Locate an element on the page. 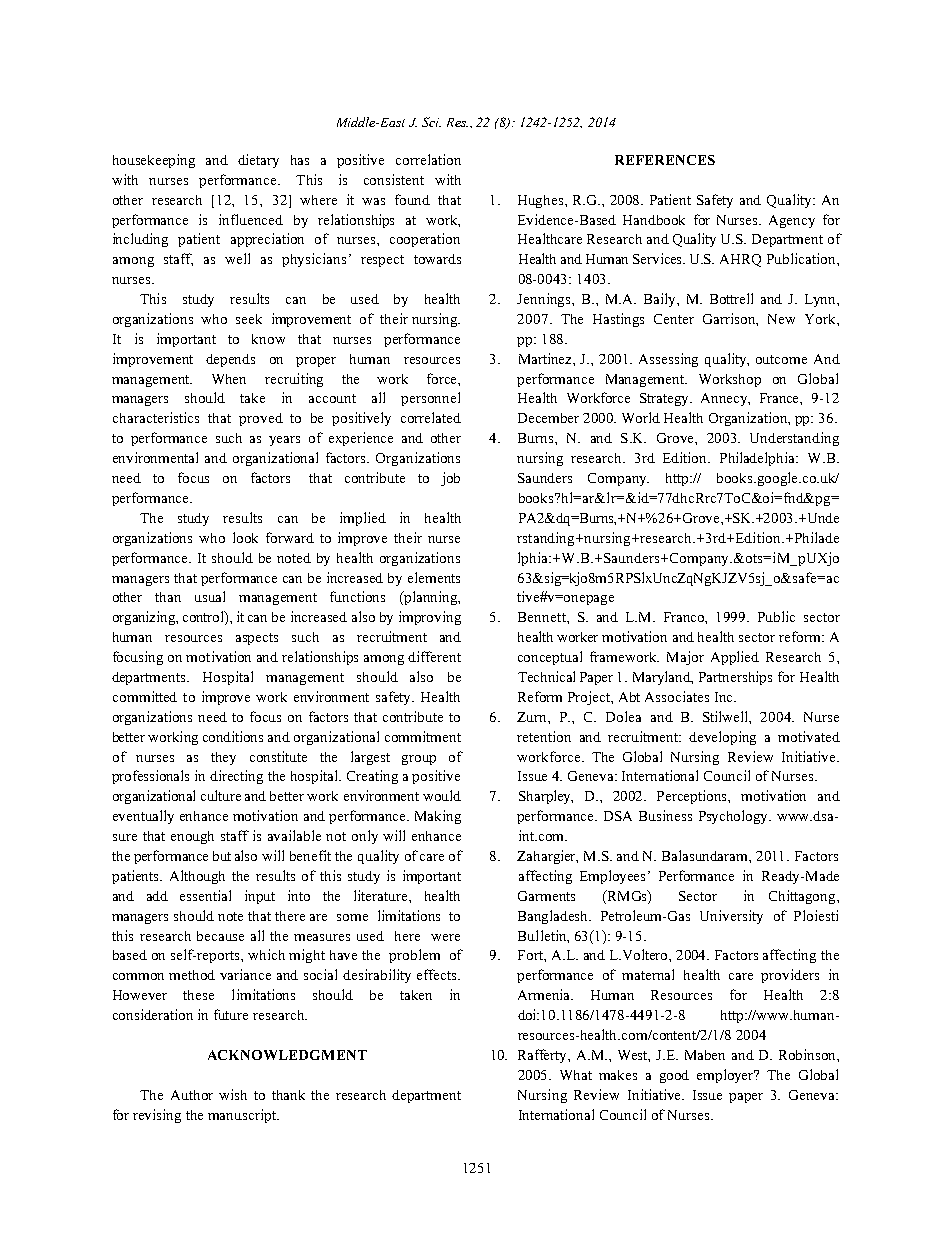  wish is located at coordinates (233, 1094).
